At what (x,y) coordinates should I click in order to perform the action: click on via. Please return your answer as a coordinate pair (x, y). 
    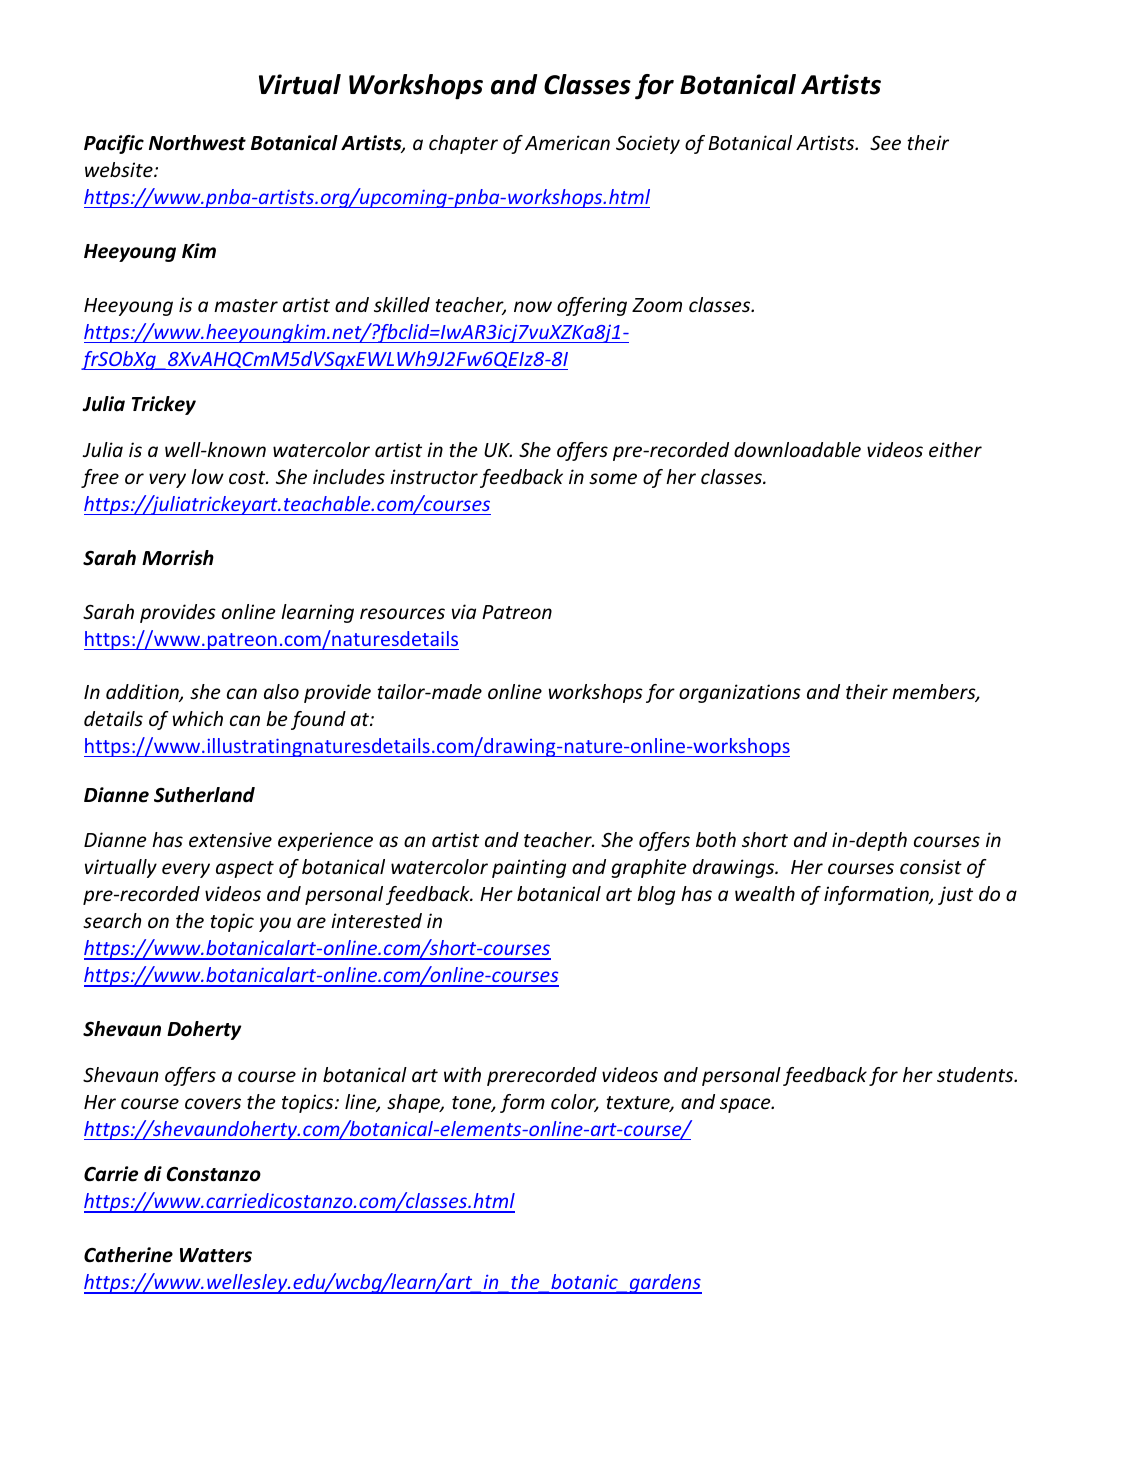
    Looking at the image, I should click on (464, 611).
